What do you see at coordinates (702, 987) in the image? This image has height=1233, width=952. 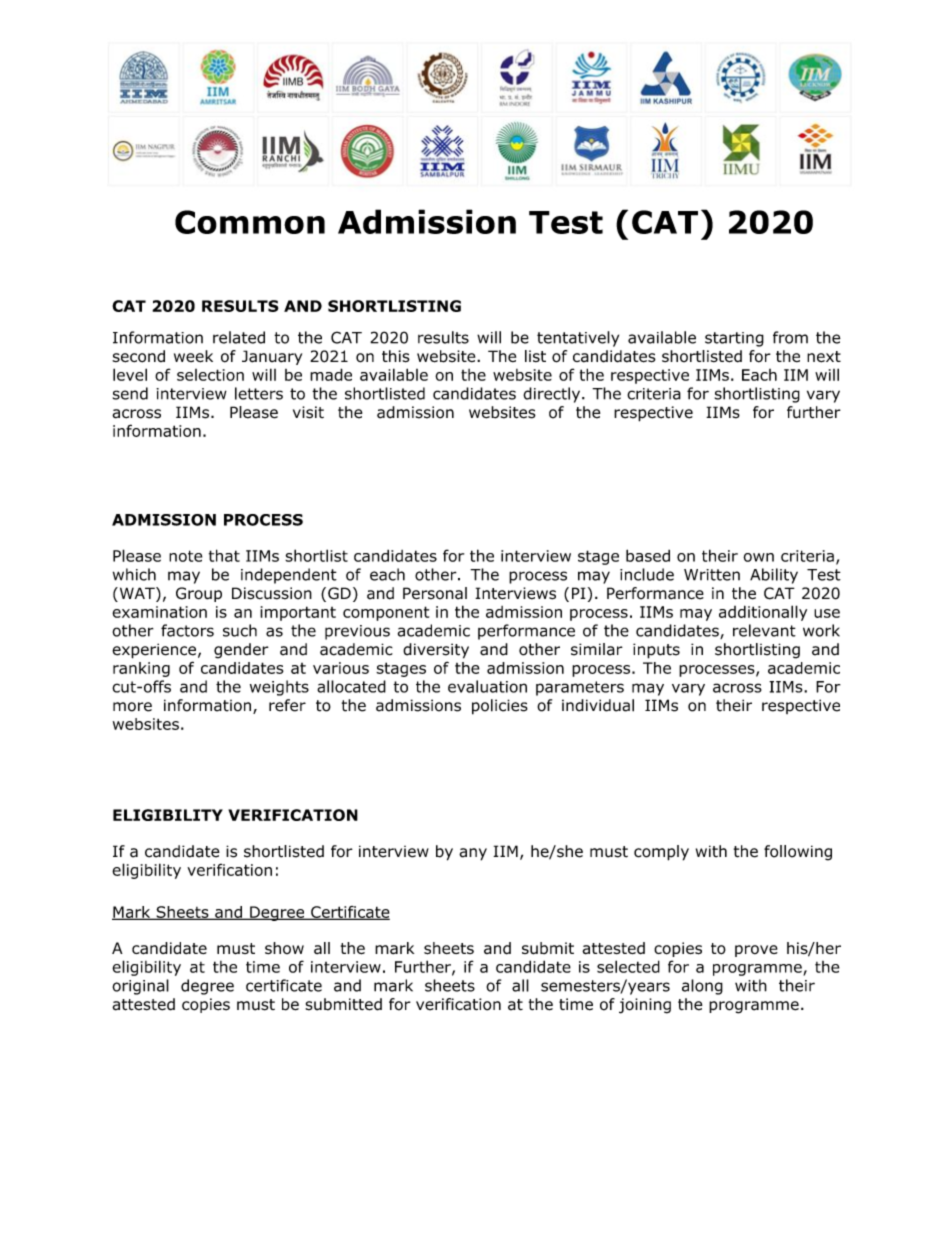 I see `along` at bounding box center [702, 987].
